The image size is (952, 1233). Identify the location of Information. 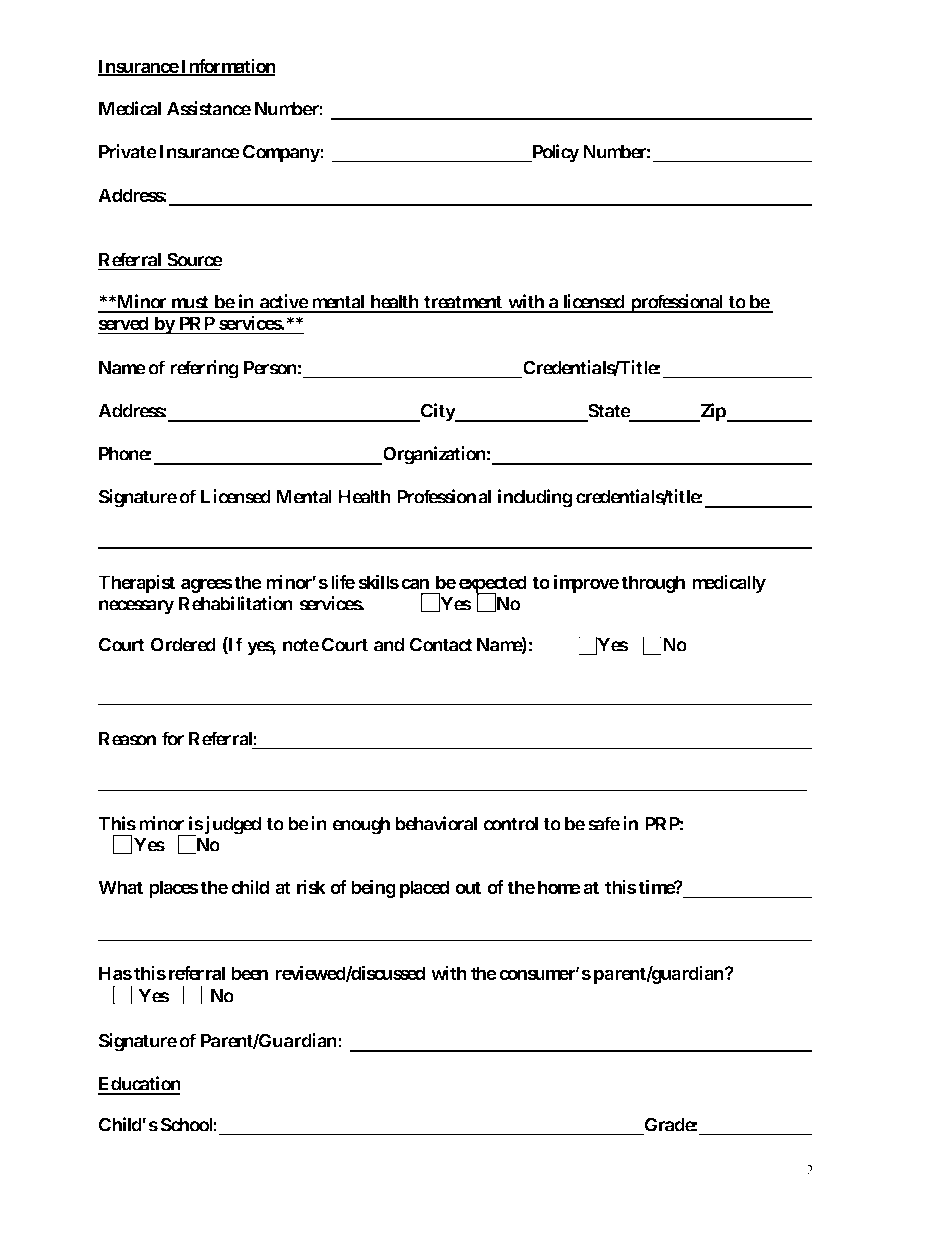
(227, 67).
